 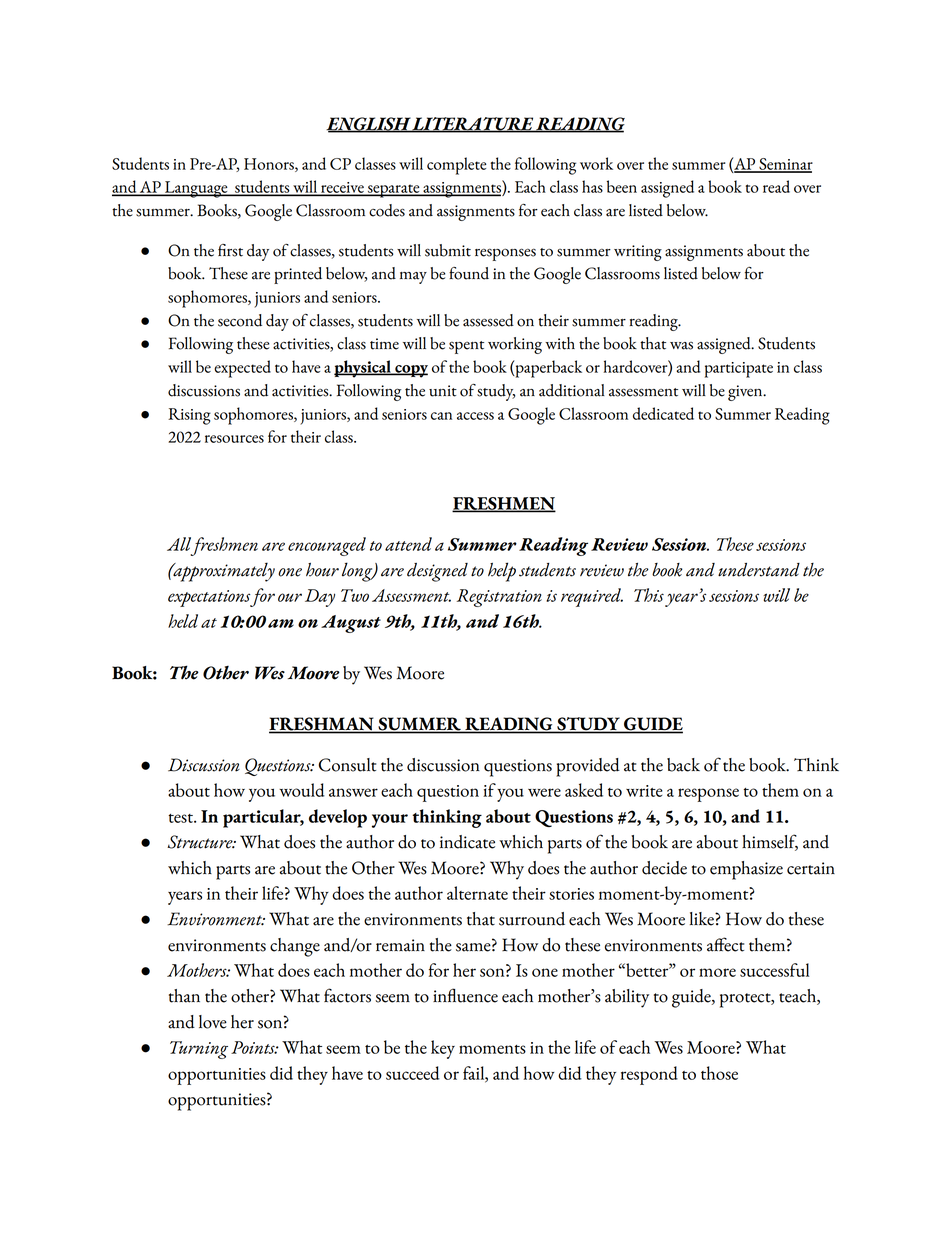 What do you see at coordinates (475, 416) in the screenshot?
I see `access` at bounding box center [475, 416].
